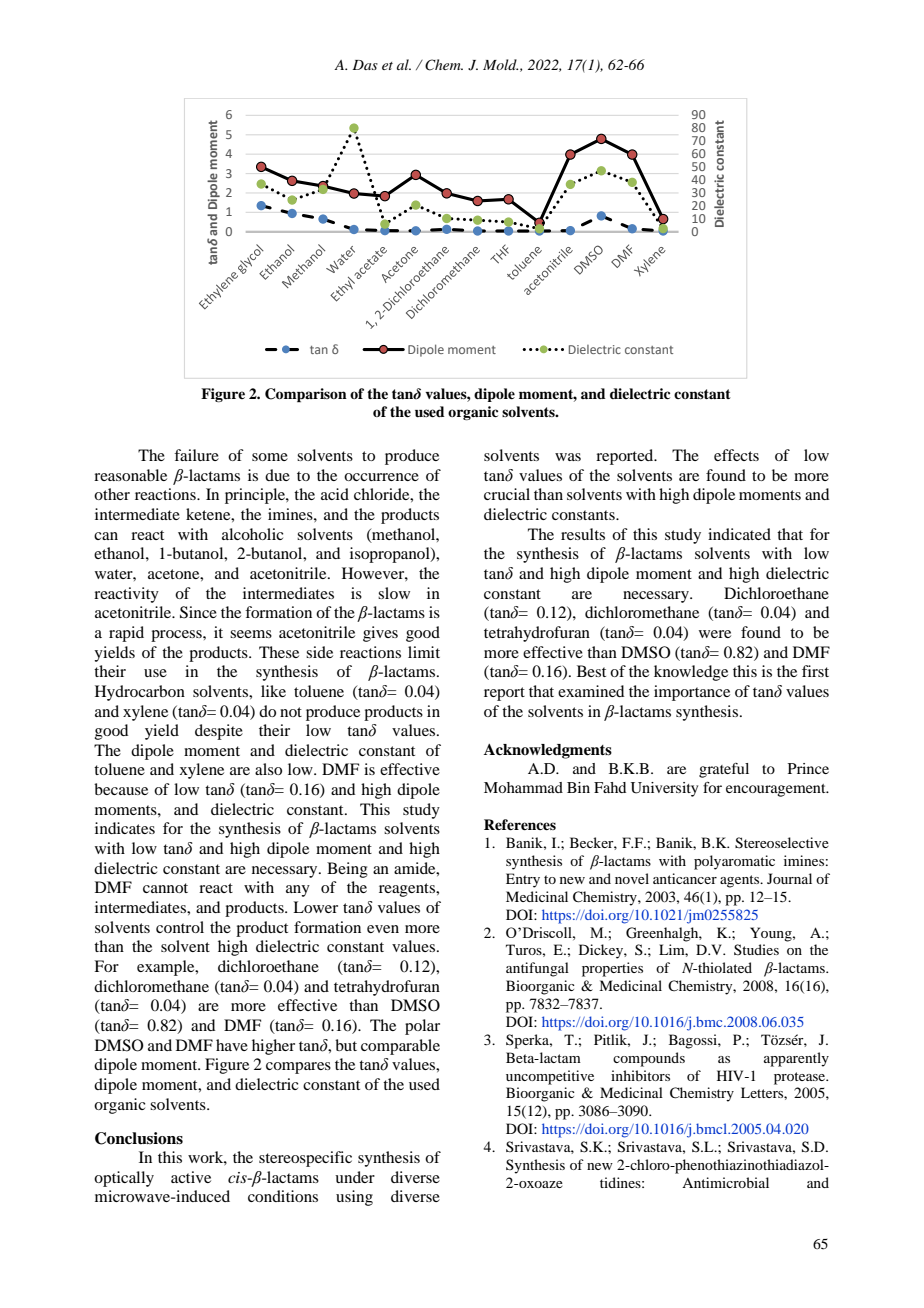 The width and height of the page is (924, 1308). What do you see at coordinates (500, 64) in the page?
I see `Mold` at bounding box center [500, 64].
